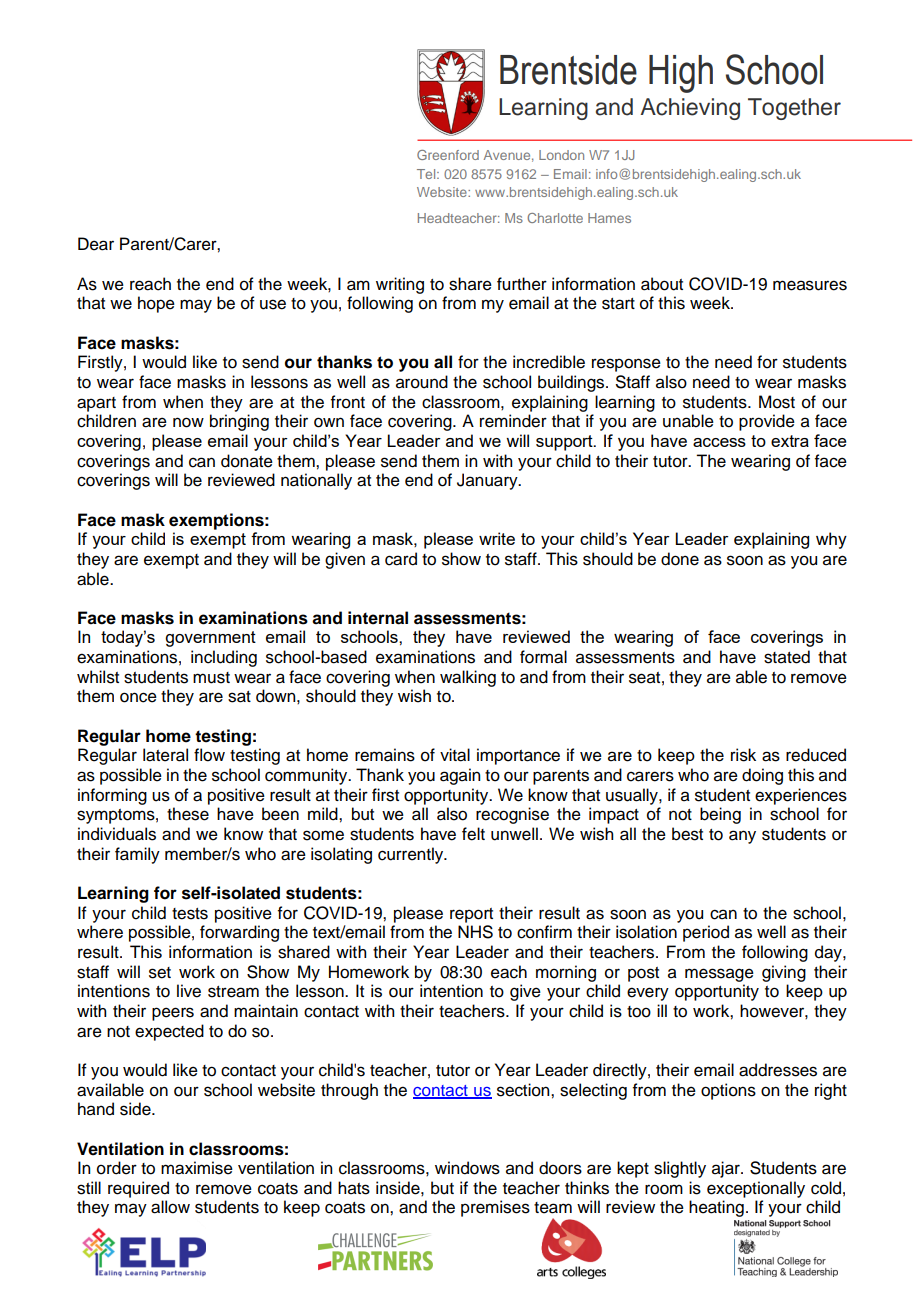  Describe the element at coordinates (197, 1168) in the image. I see `maximise` at that location.
